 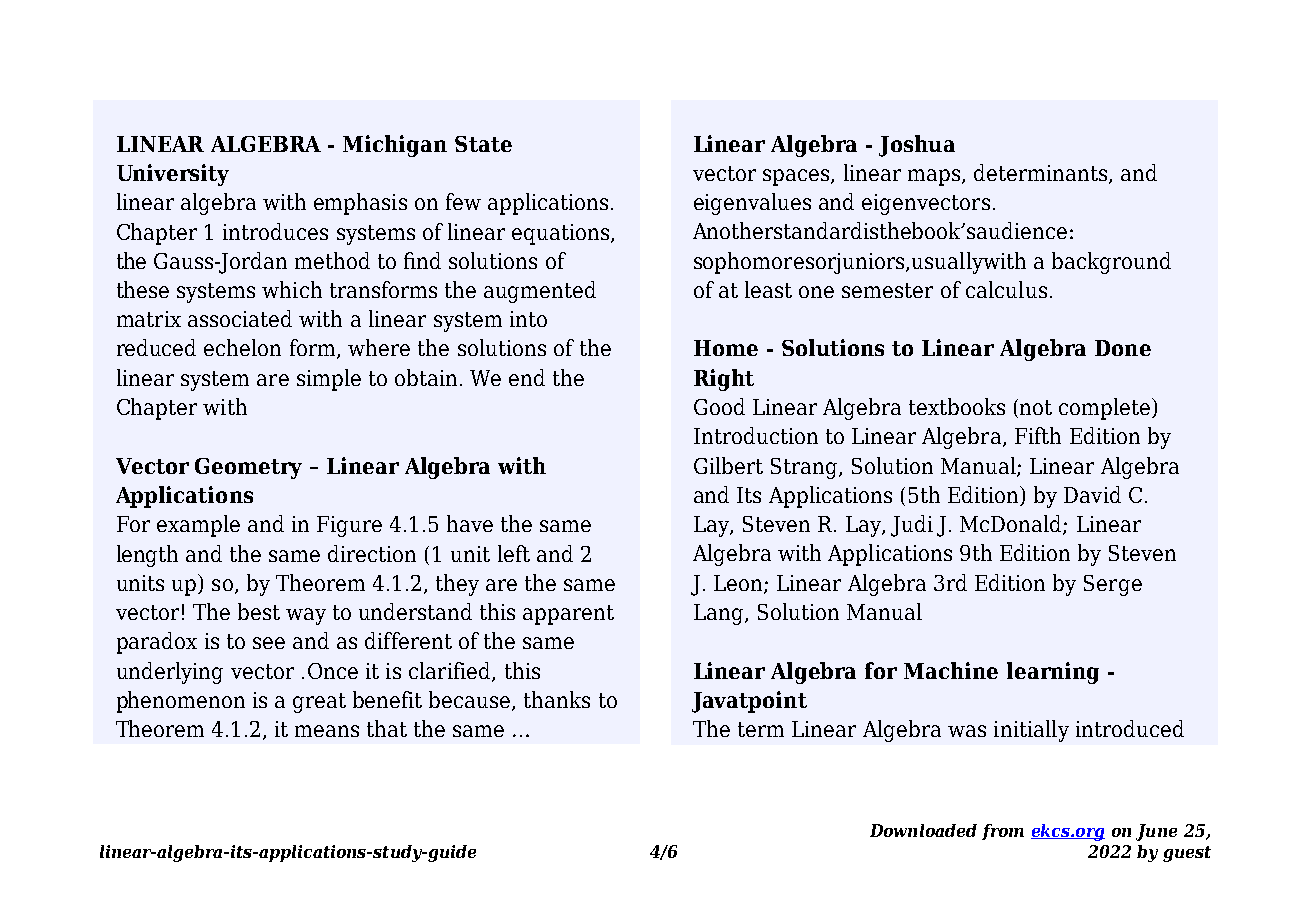 What do you see at coordinates (173, 175) in the screenshot?
I see `University` at bounding box center [173, 175].
